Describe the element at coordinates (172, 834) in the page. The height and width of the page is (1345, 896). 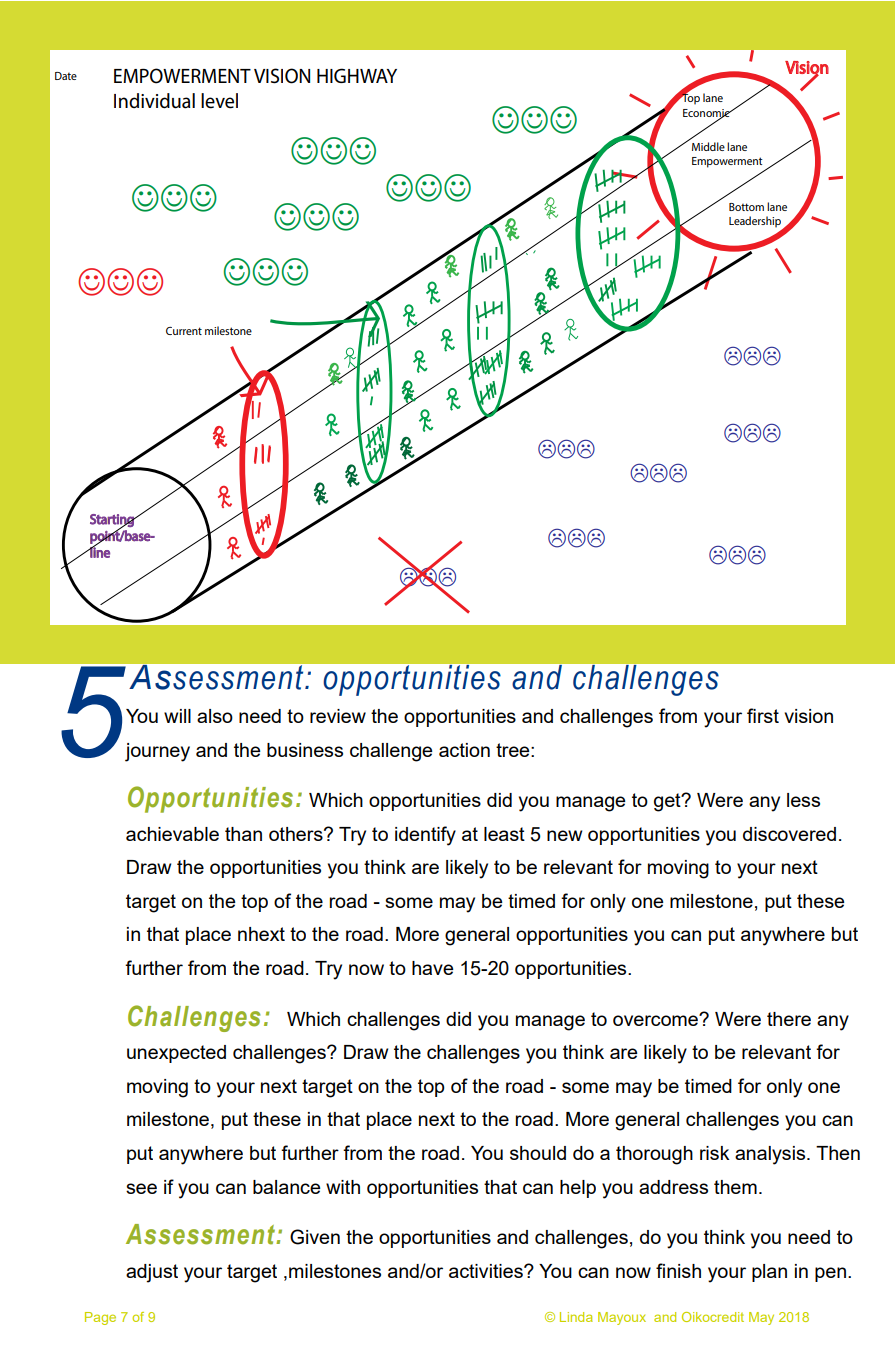
I see `achievable` at that location.
